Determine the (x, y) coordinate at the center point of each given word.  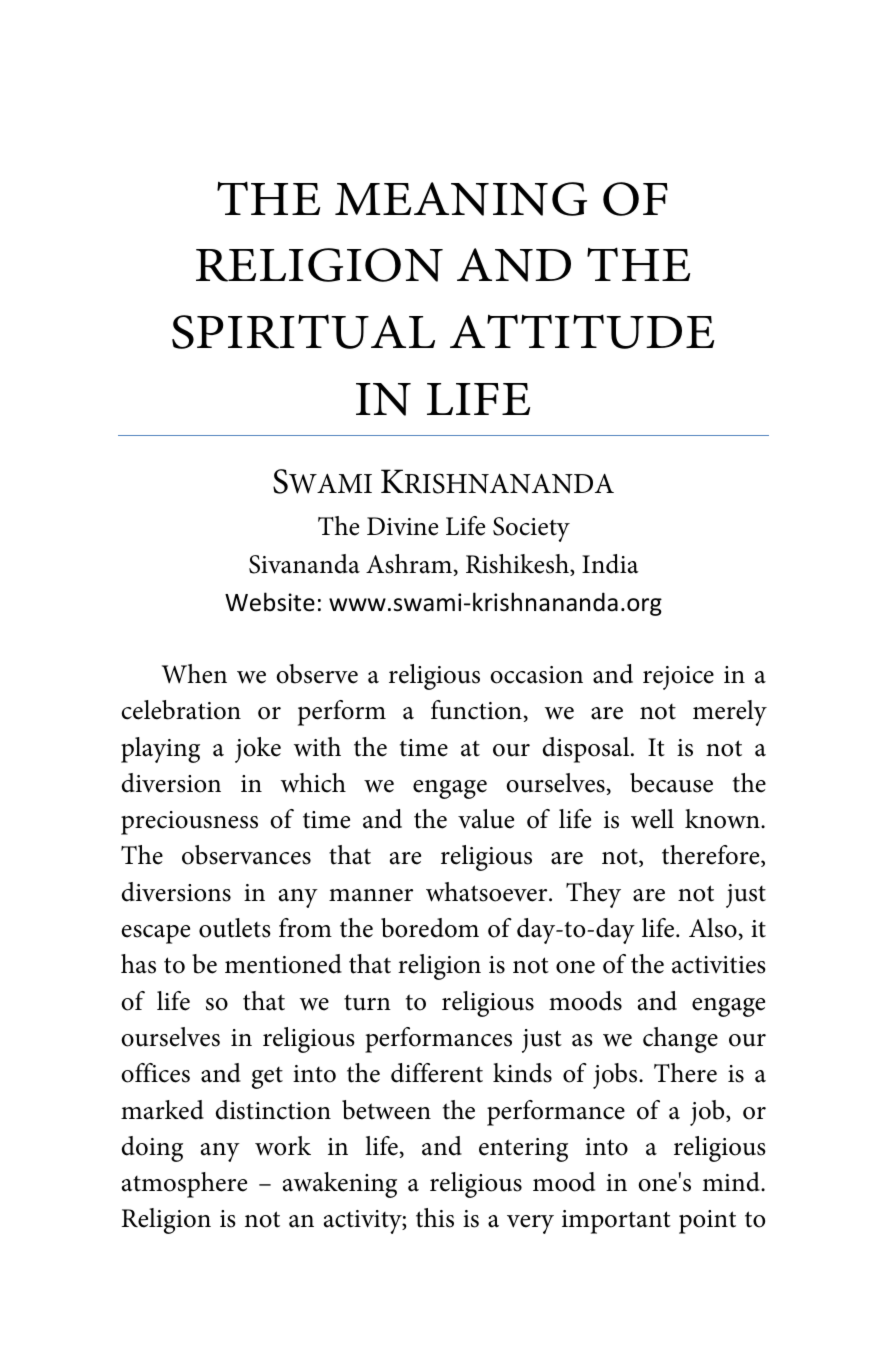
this (435, 1218)
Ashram (409, 564)
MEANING (461, 199)
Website (270, 602)
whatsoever (488, 892)
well (652, 819)
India (610, 564)
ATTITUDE (582, 331)
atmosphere (184, 1185)
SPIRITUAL (303, 331)
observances (246, 855)
